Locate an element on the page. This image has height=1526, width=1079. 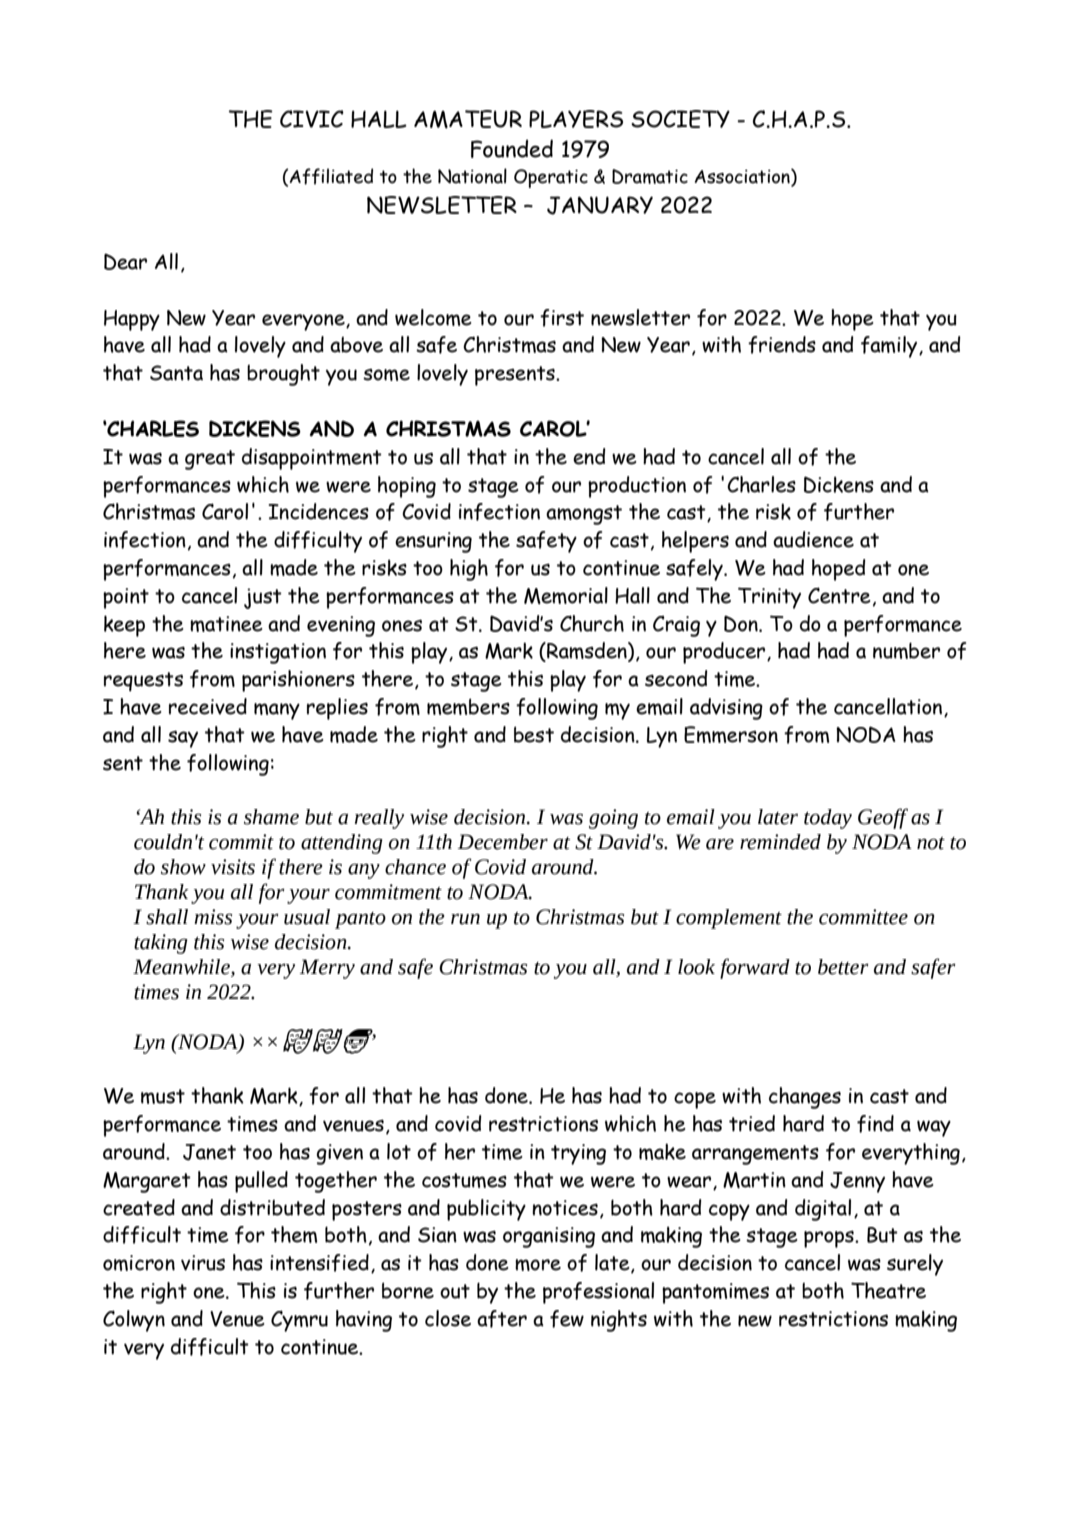
virus is located at coordinates (203, 1263).
